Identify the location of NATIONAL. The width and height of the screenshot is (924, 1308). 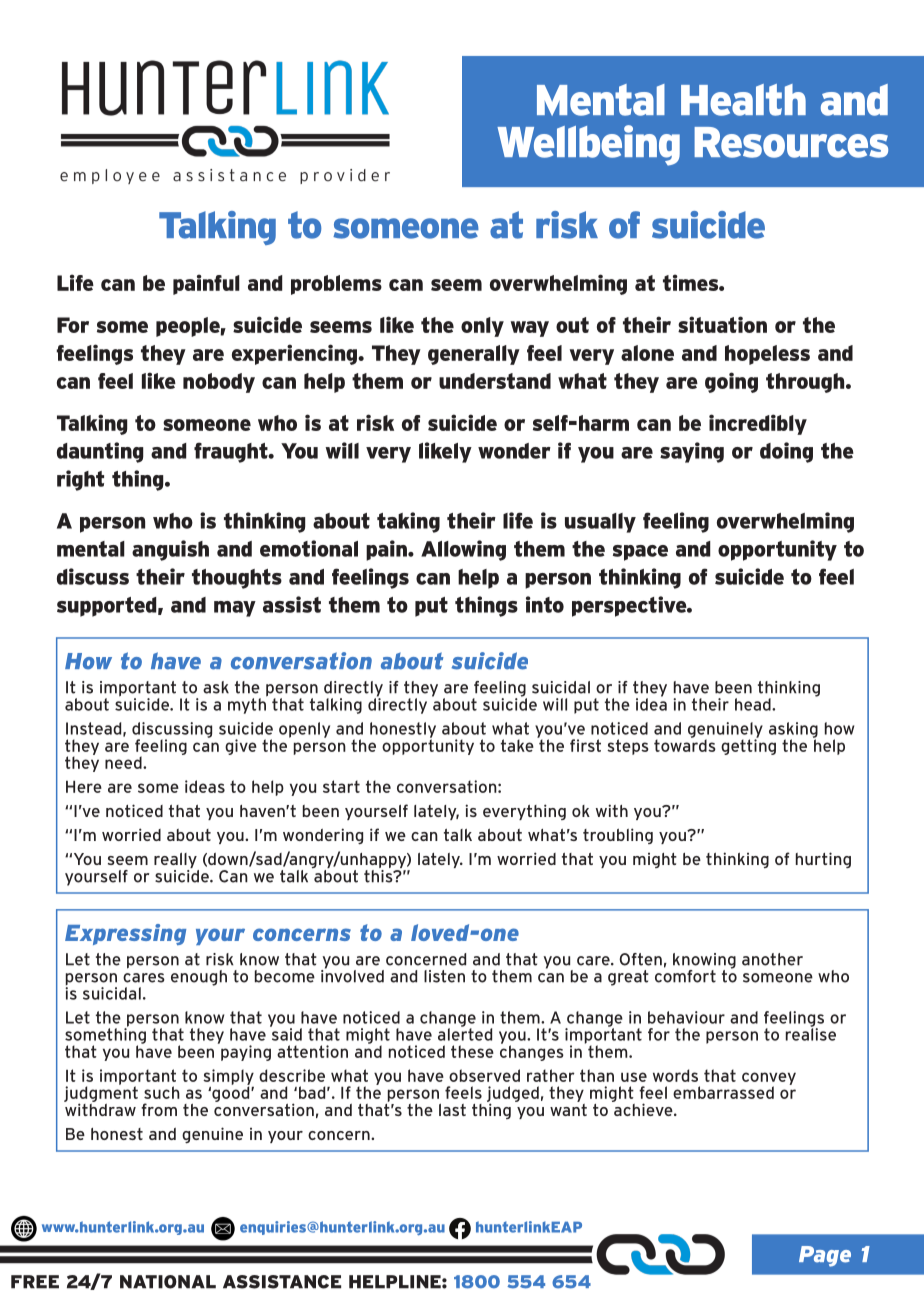
(168, 1282).
